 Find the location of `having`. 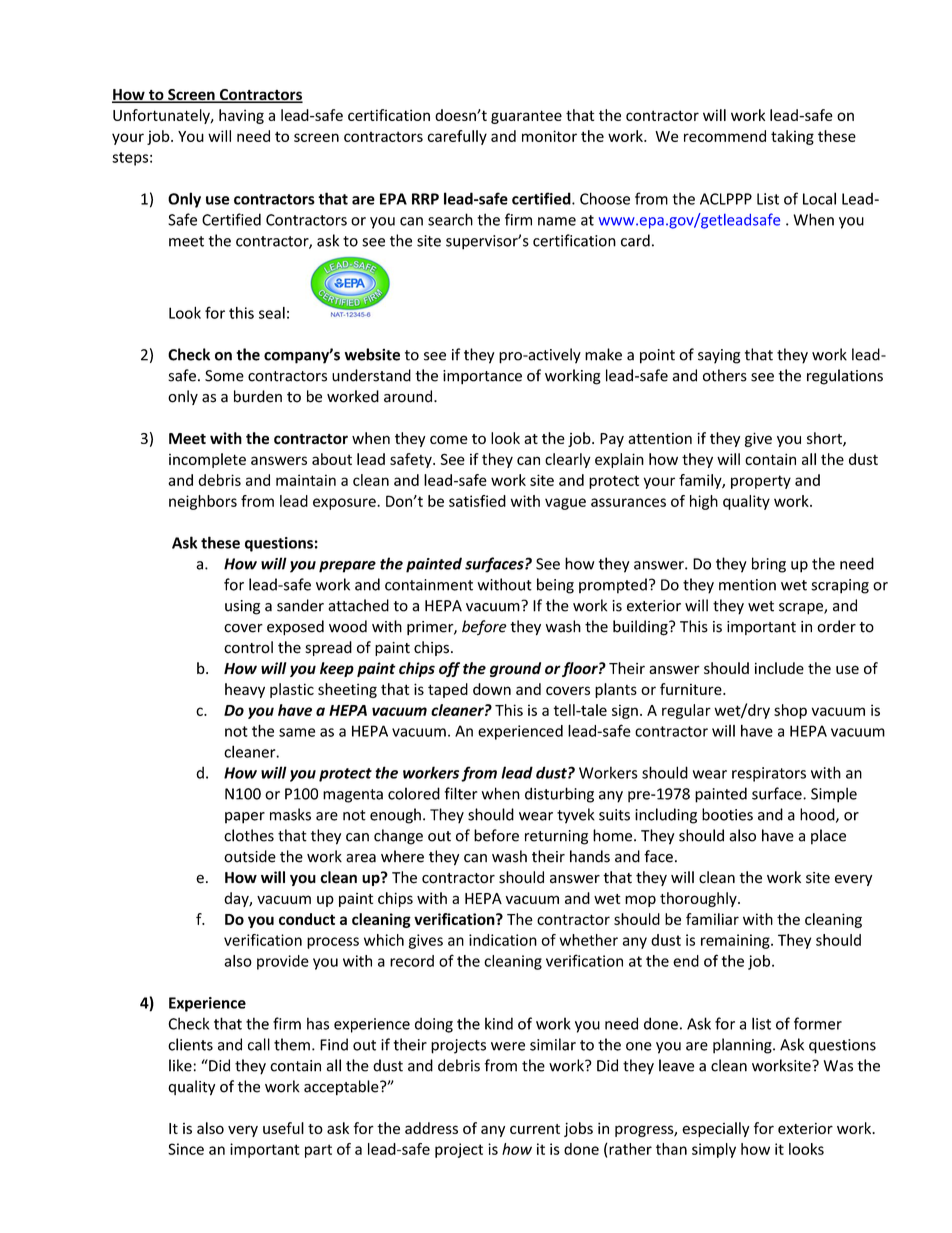

having is located at coordinates (241, 116).
